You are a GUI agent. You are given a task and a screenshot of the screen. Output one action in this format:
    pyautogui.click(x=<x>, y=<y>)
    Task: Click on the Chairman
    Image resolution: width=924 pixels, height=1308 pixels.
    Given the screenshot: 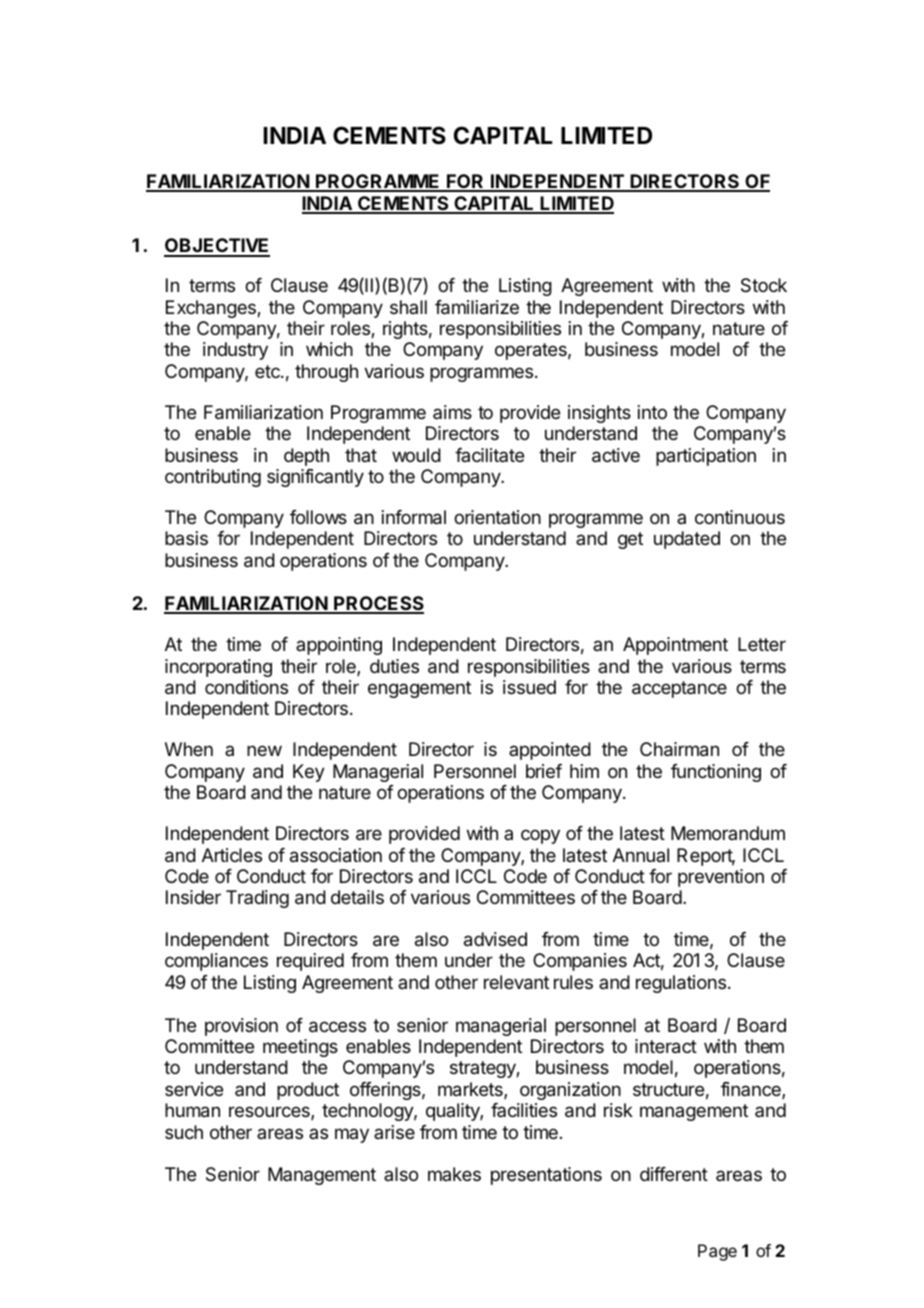 What is the action you would take?
    pyautogui.click(x=679, y=749)
